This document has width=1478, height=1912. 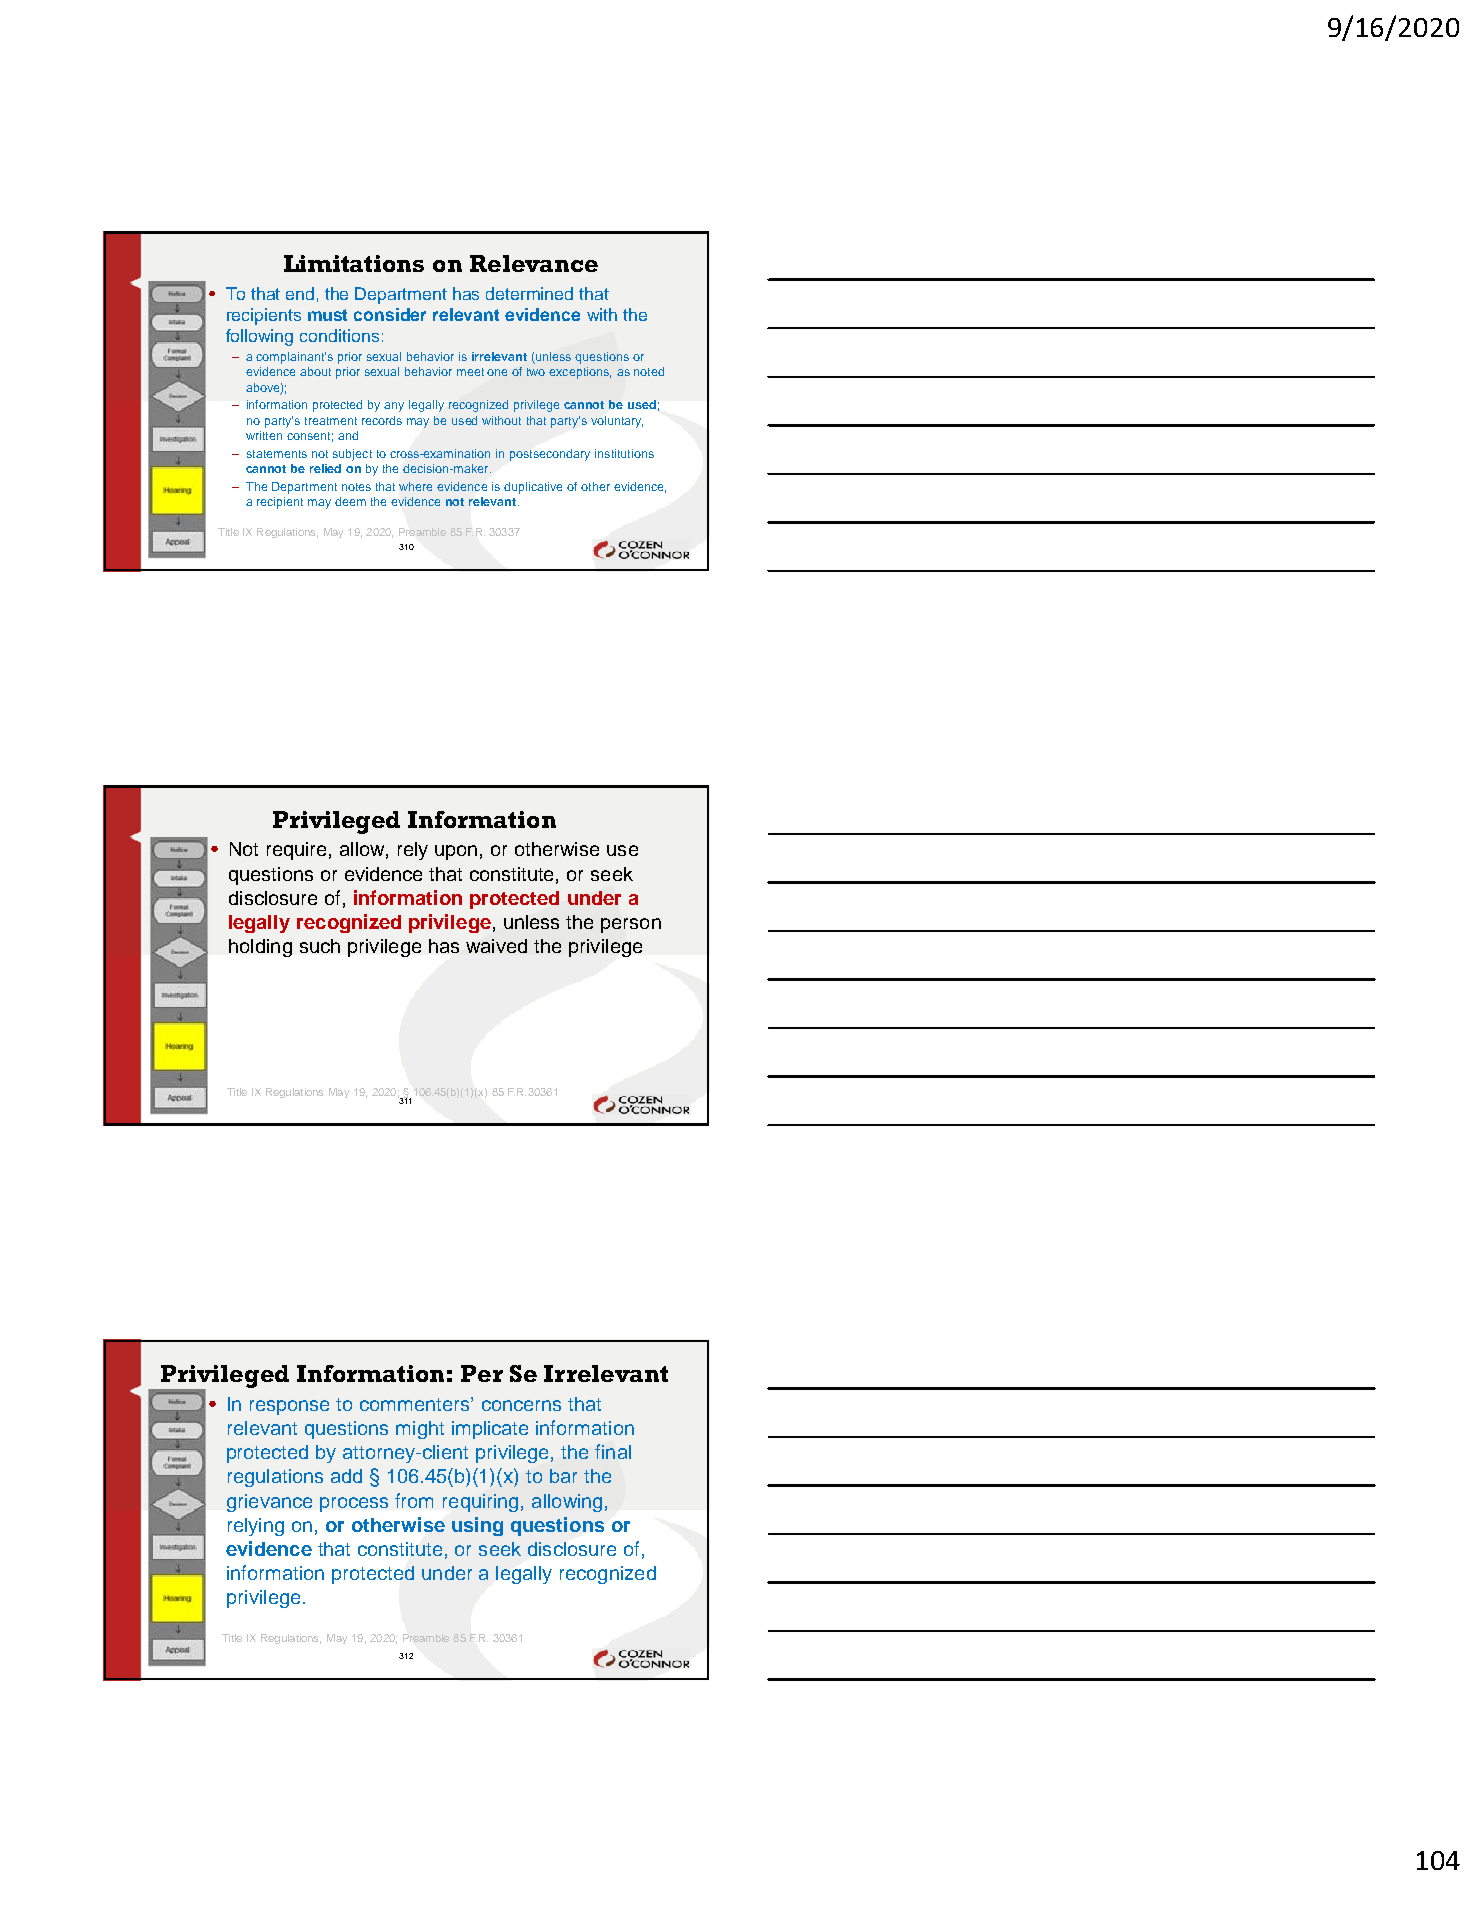 I want to click on final, so click(x=613, y=1451).
